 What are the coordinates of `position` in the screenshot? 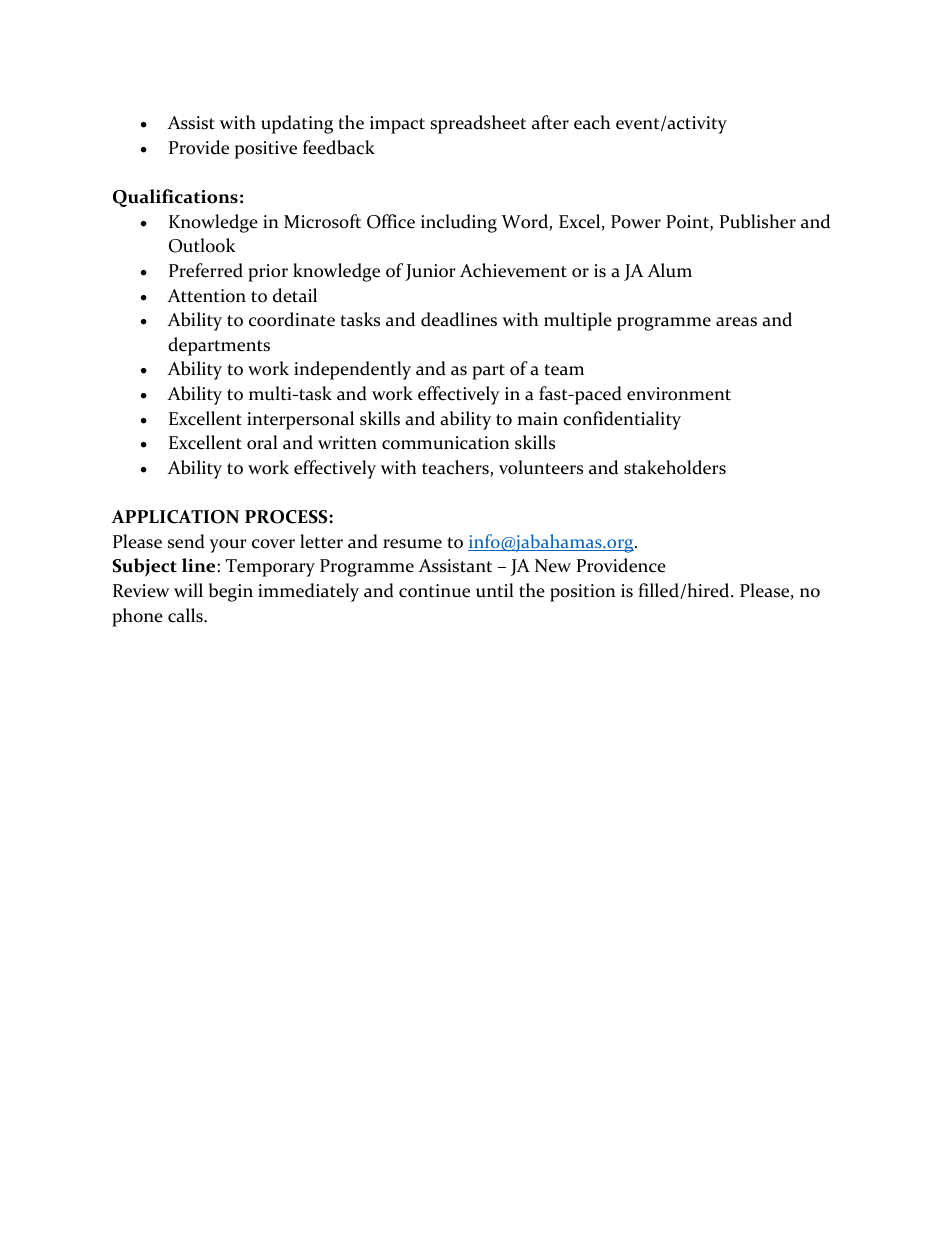 It's located at (583, 593).
